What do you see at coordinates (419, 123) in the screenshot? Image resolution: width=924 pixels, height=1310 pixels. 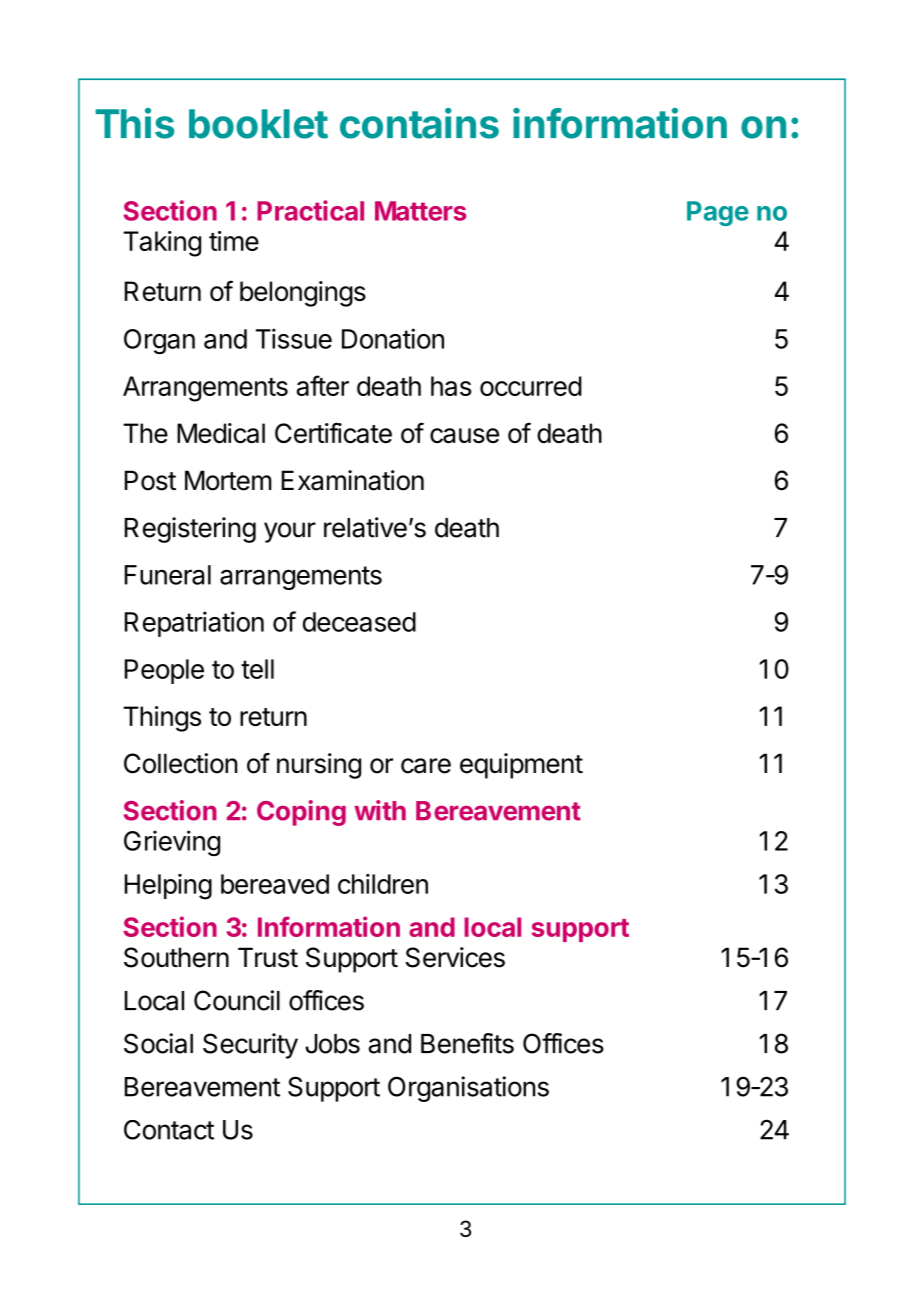 I see `contains` at bounding box center [419, 123].
